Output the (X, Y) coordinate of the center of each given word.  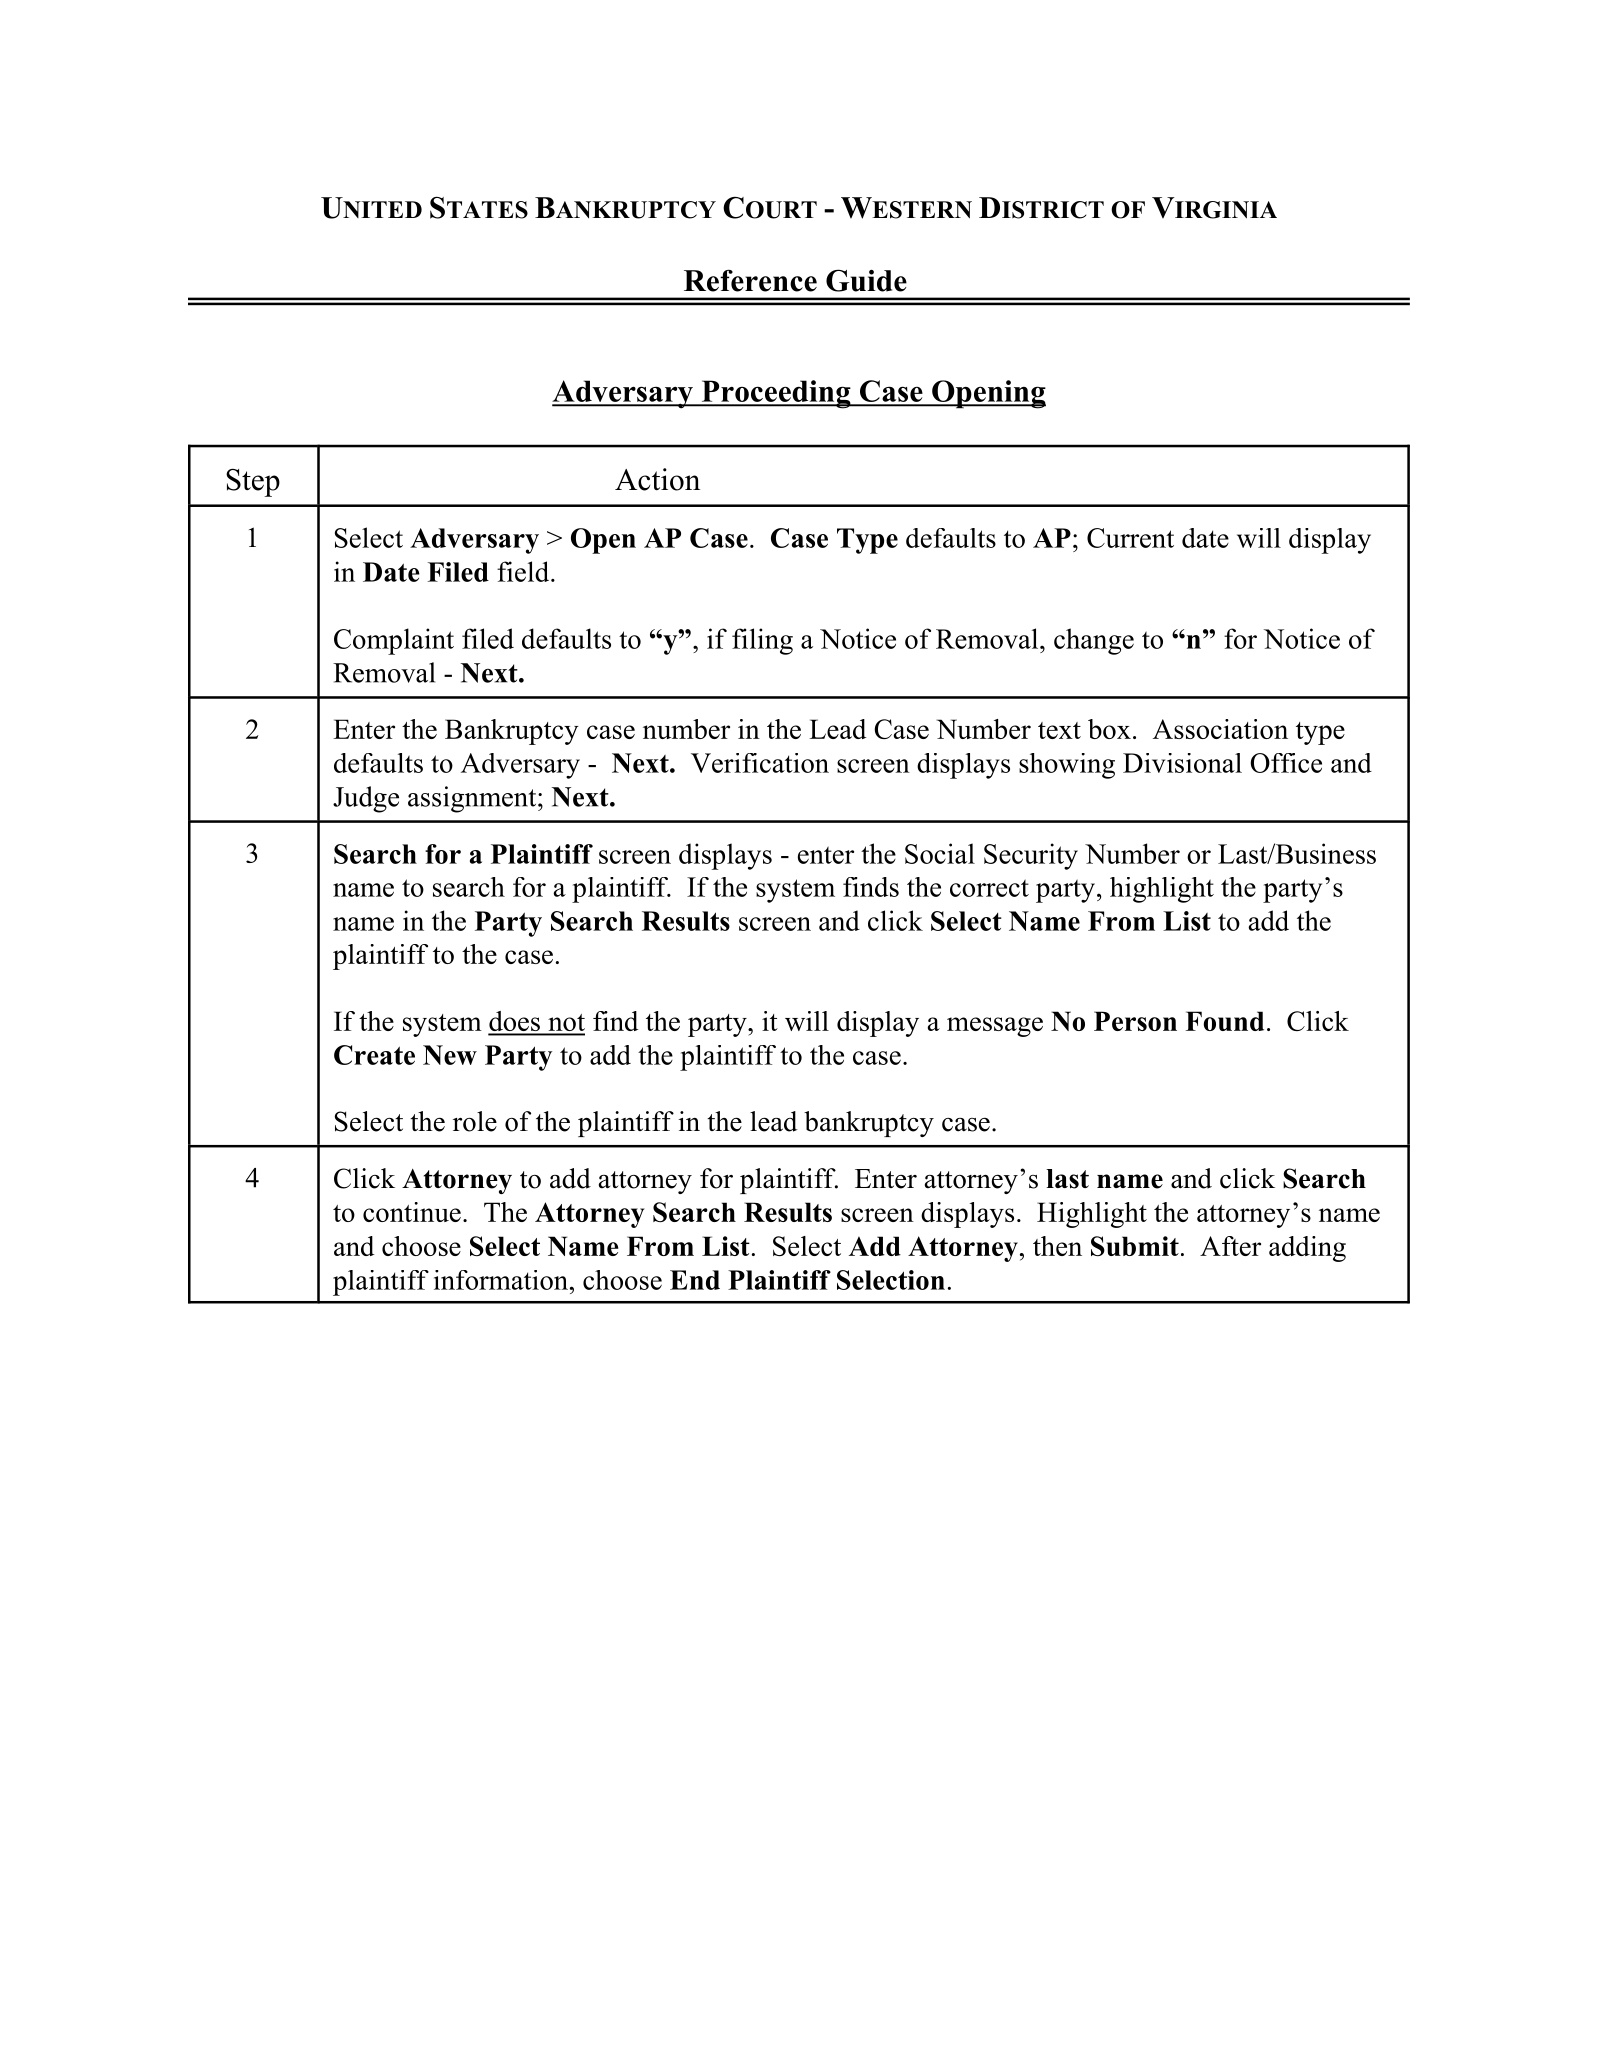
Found (1225, 1021)
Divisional (1182, 763)
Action (657, 479)
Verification (760, 763)
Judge (366, 799)
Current (1130, 538)
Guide (866, 280)
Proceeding (776, 394)
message (995, 1027)
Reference (750, 280)
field (524, 571)
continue (412, 1212)
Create (374, 1055)
